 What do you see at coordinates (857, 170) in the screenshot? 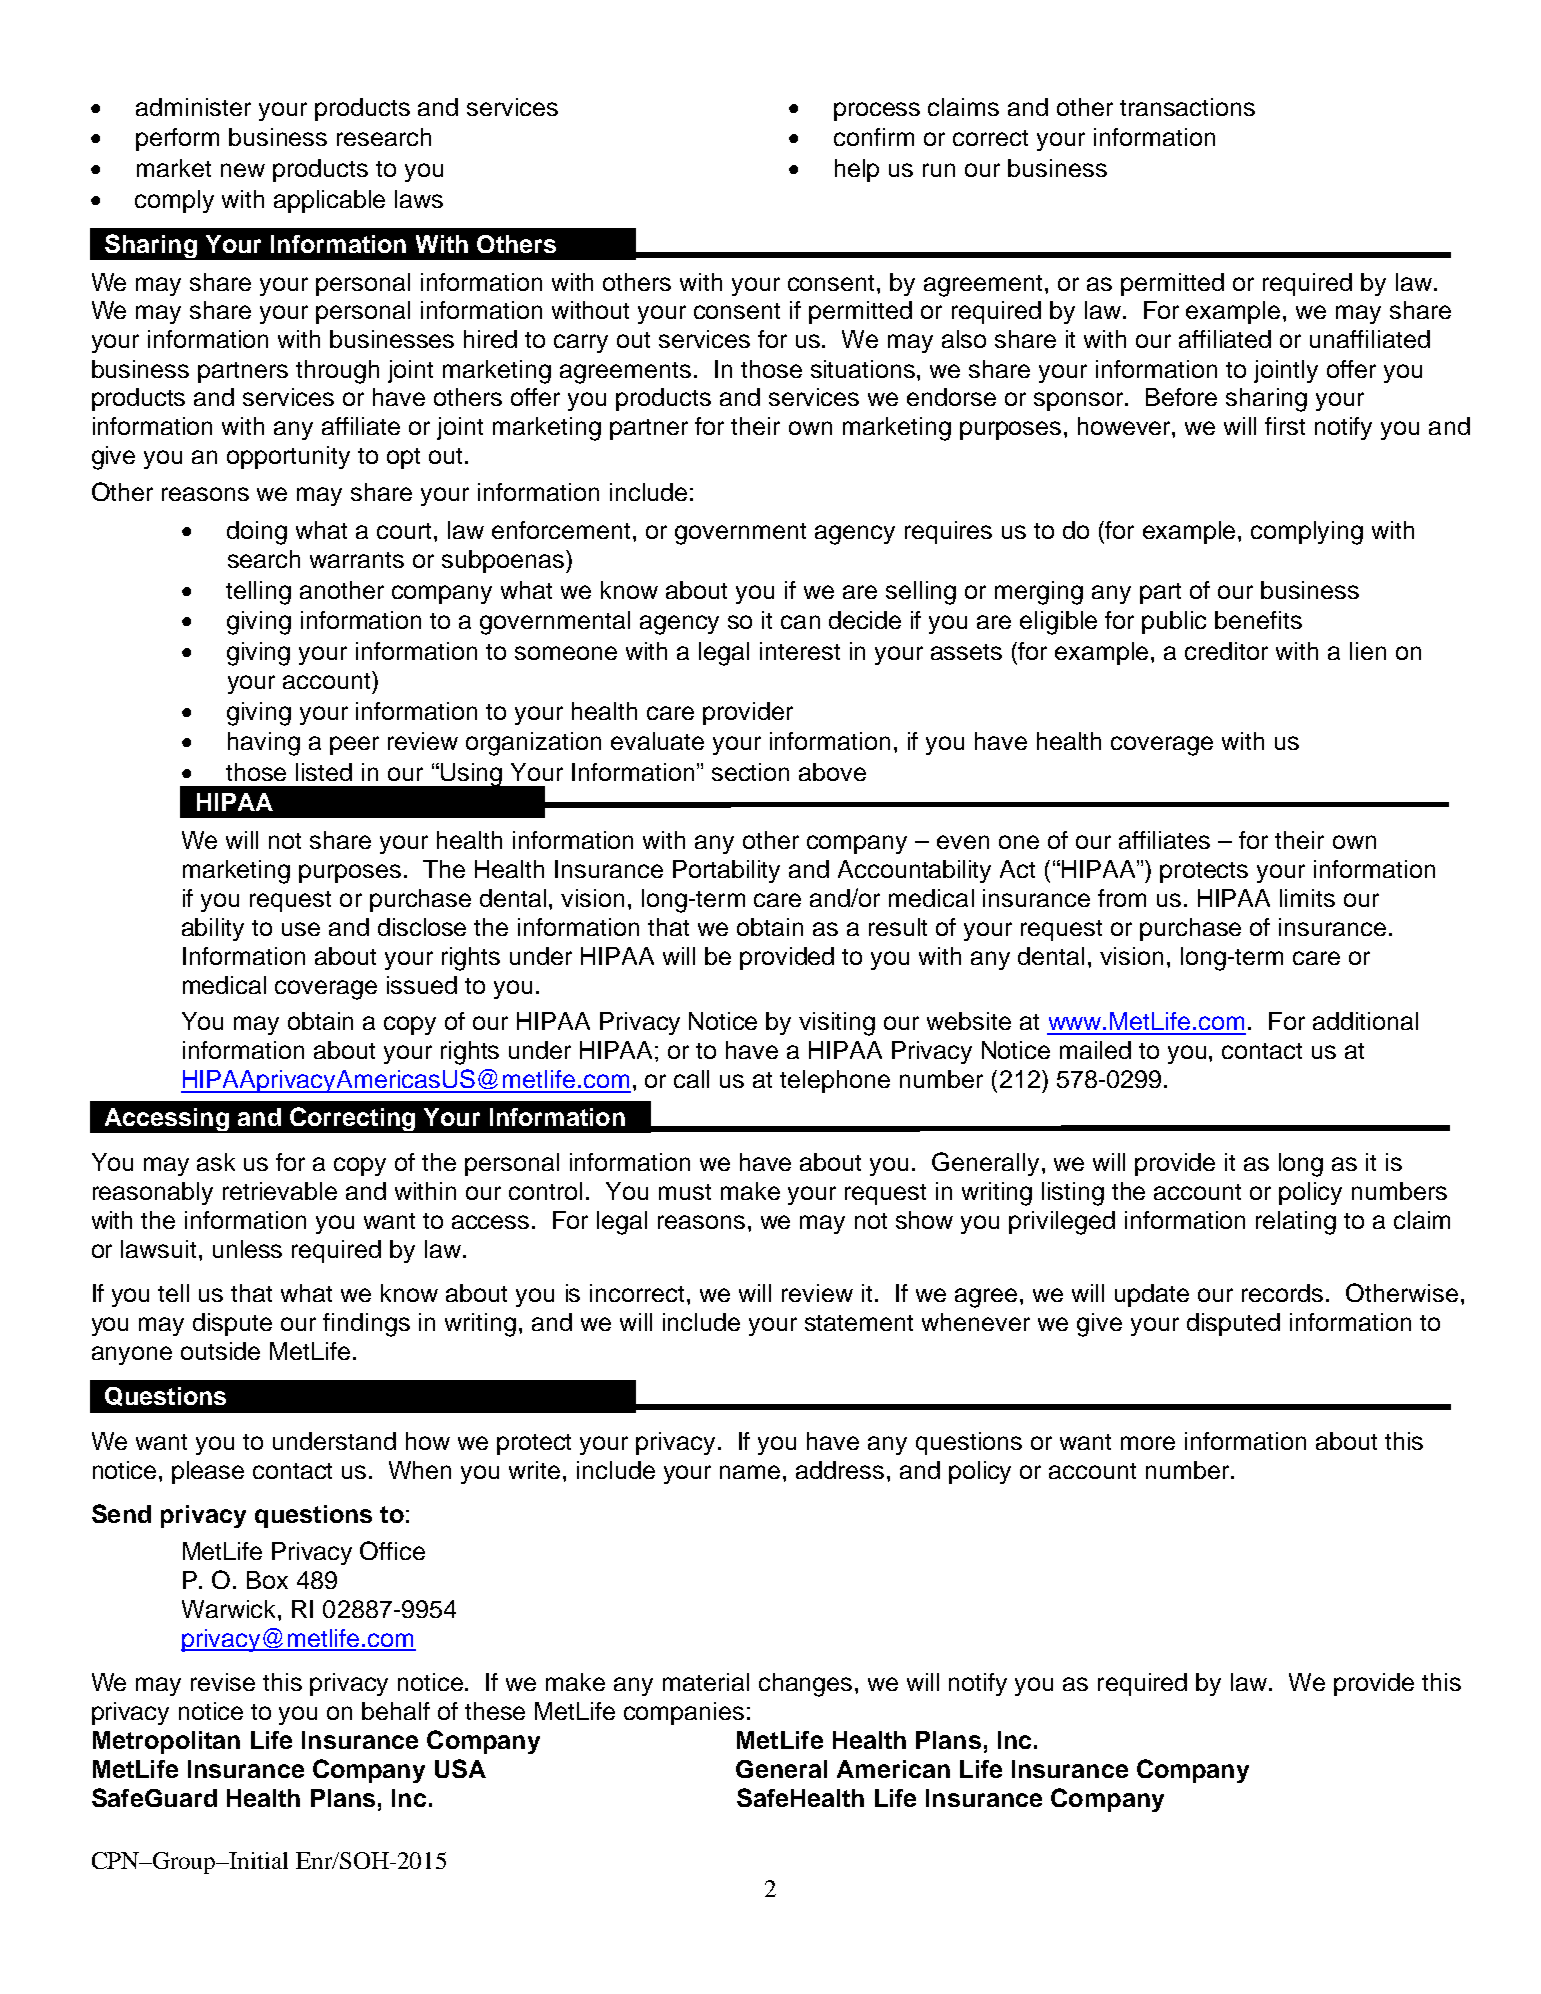
I see `help` at bounding box center [857, 170].
